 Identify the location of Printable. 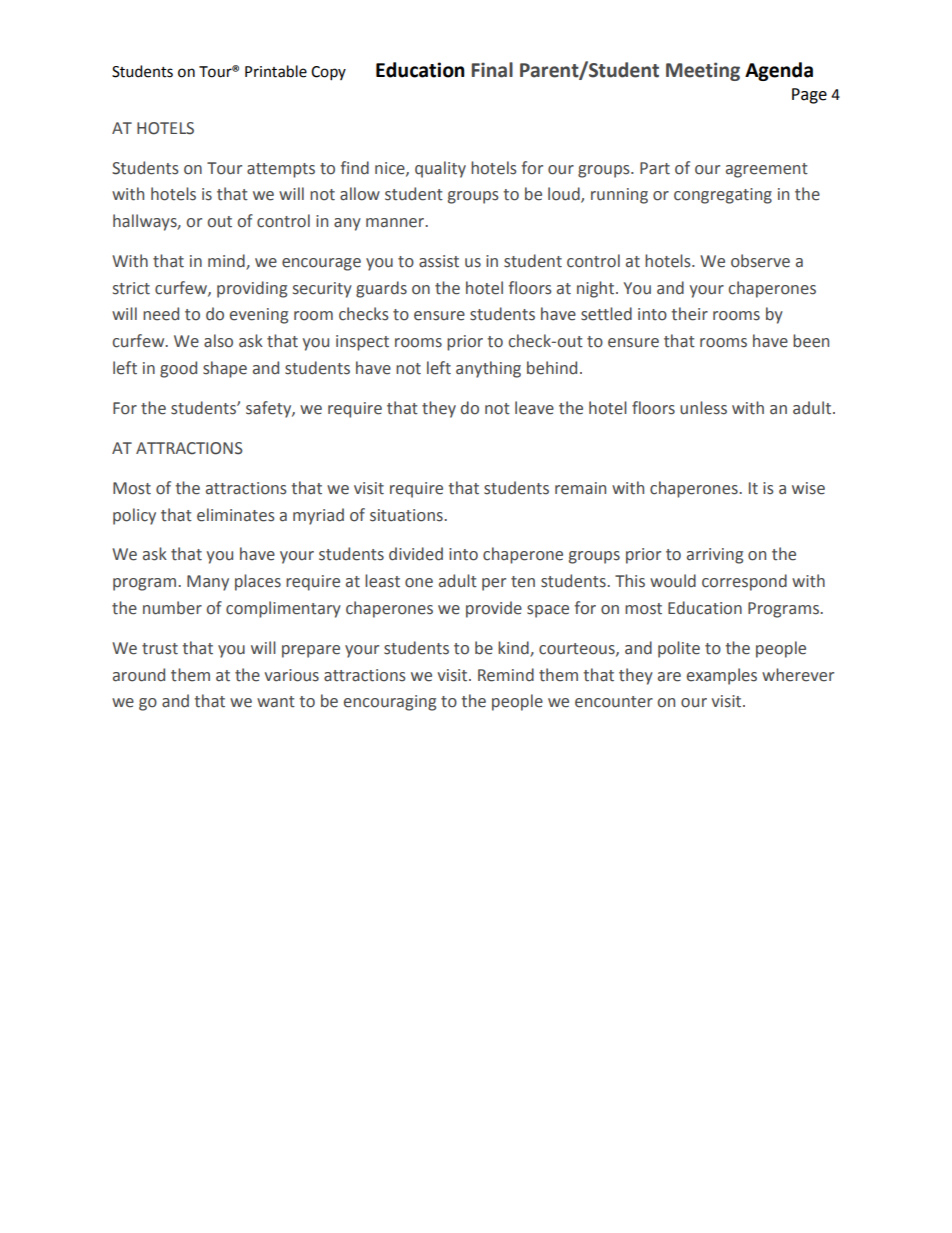
(276, 71).
